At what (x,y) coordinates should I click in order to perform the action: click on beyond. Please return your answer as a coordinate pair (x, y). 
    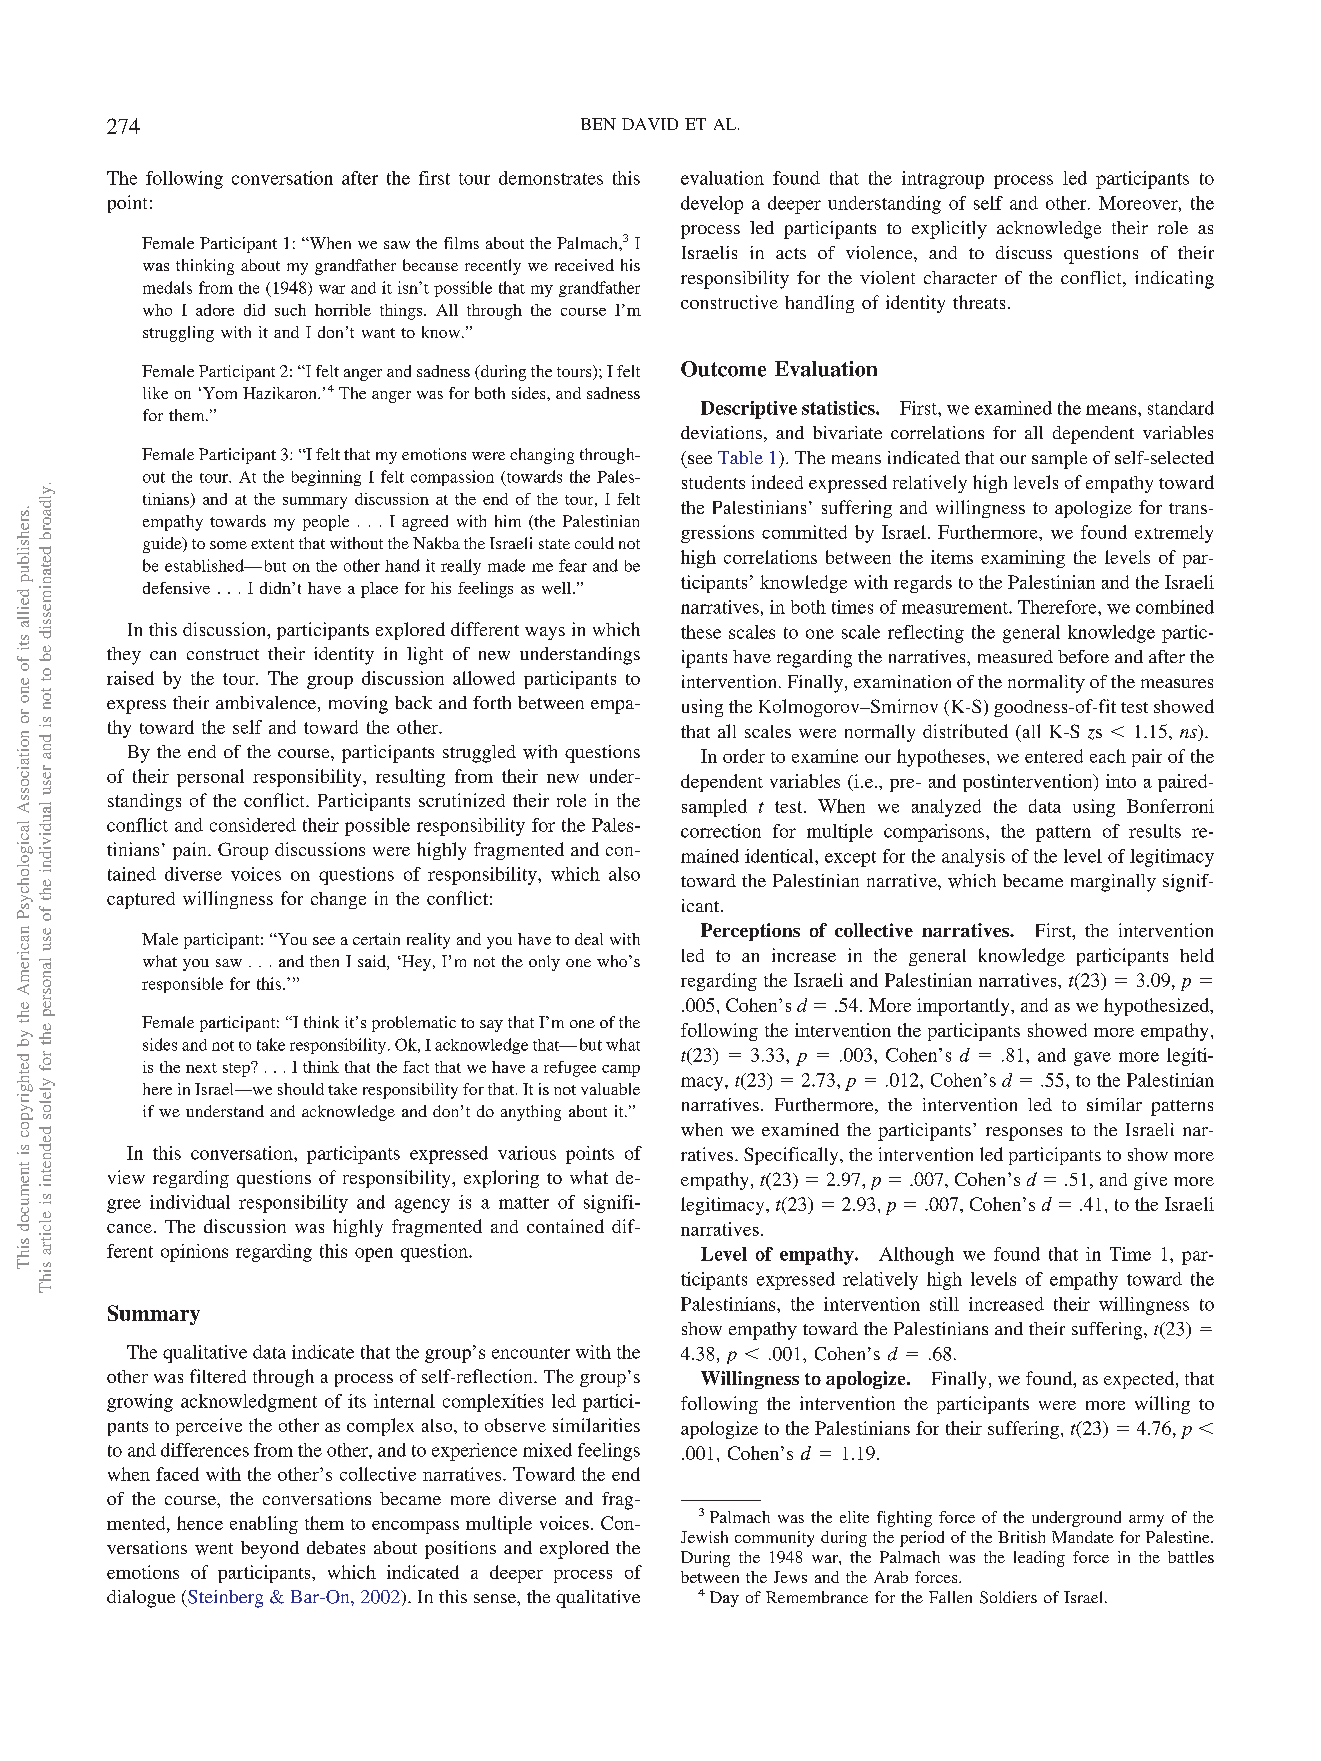
    Looking at the image, I should click on (270, 1550).
